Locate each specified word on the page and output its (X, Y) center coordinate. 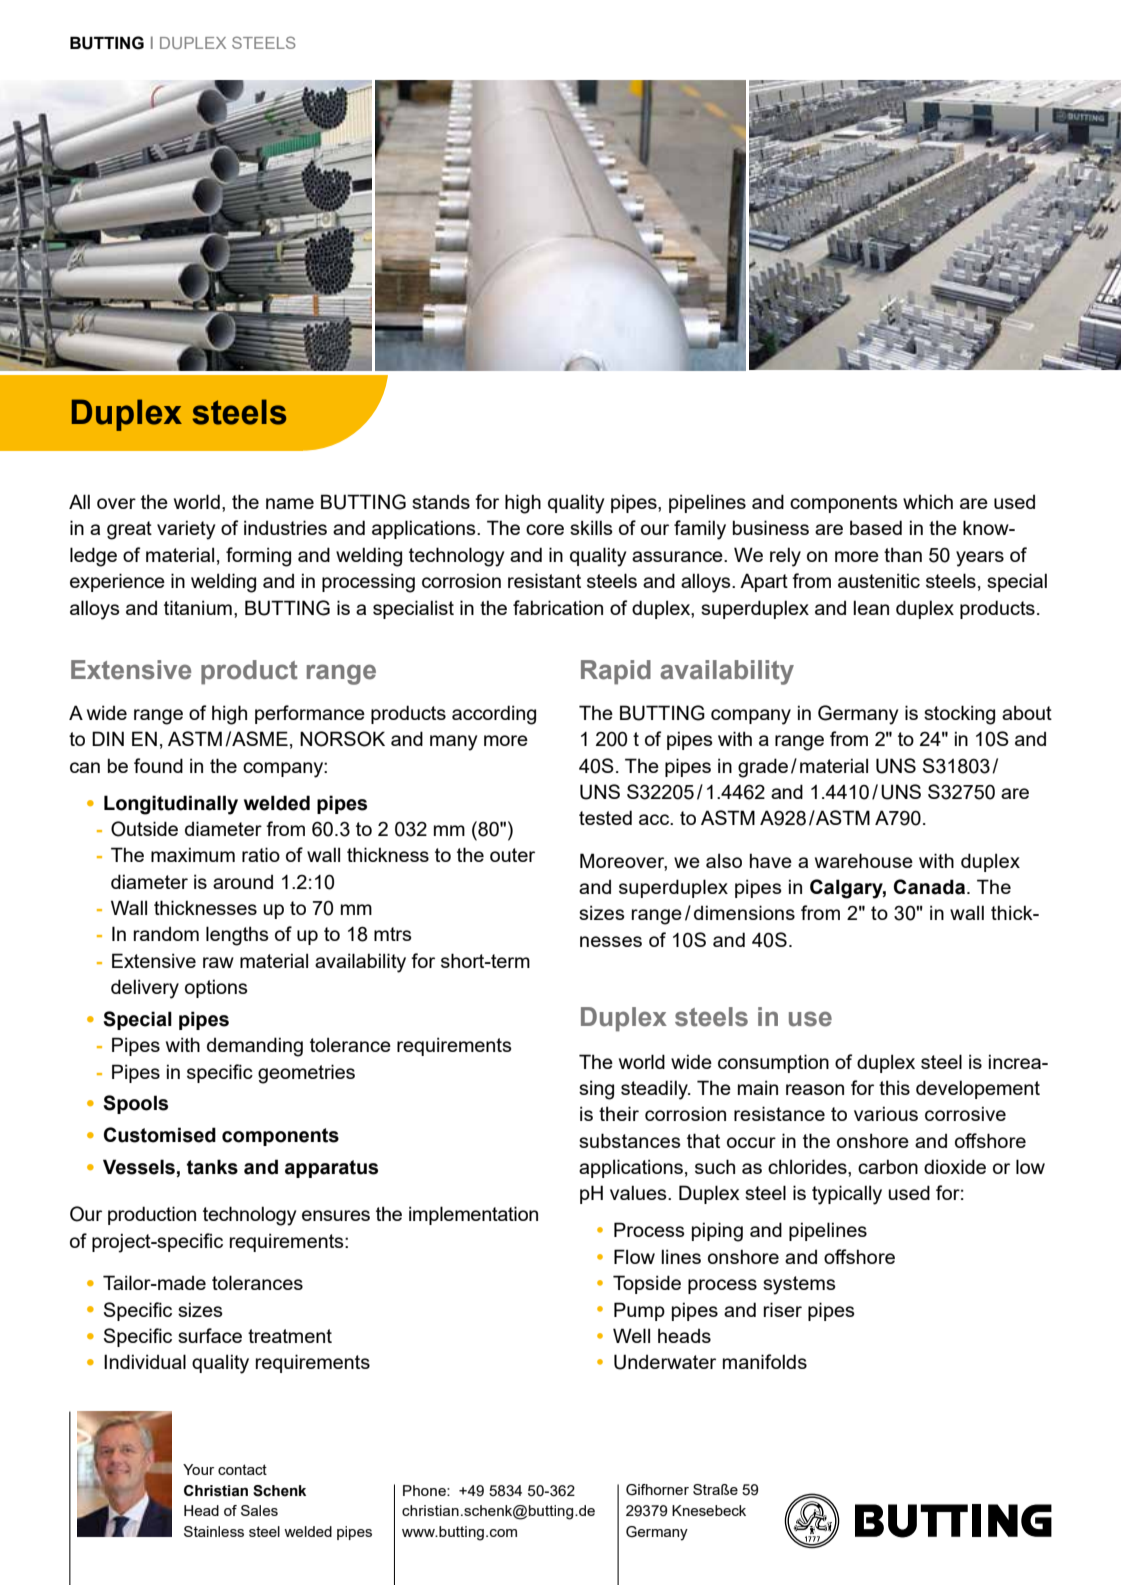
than (903, 554)
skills (591, 527)
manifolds (765, 1361)
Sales (259, 1510)
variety (186, 530)
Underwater (665, 1362)
